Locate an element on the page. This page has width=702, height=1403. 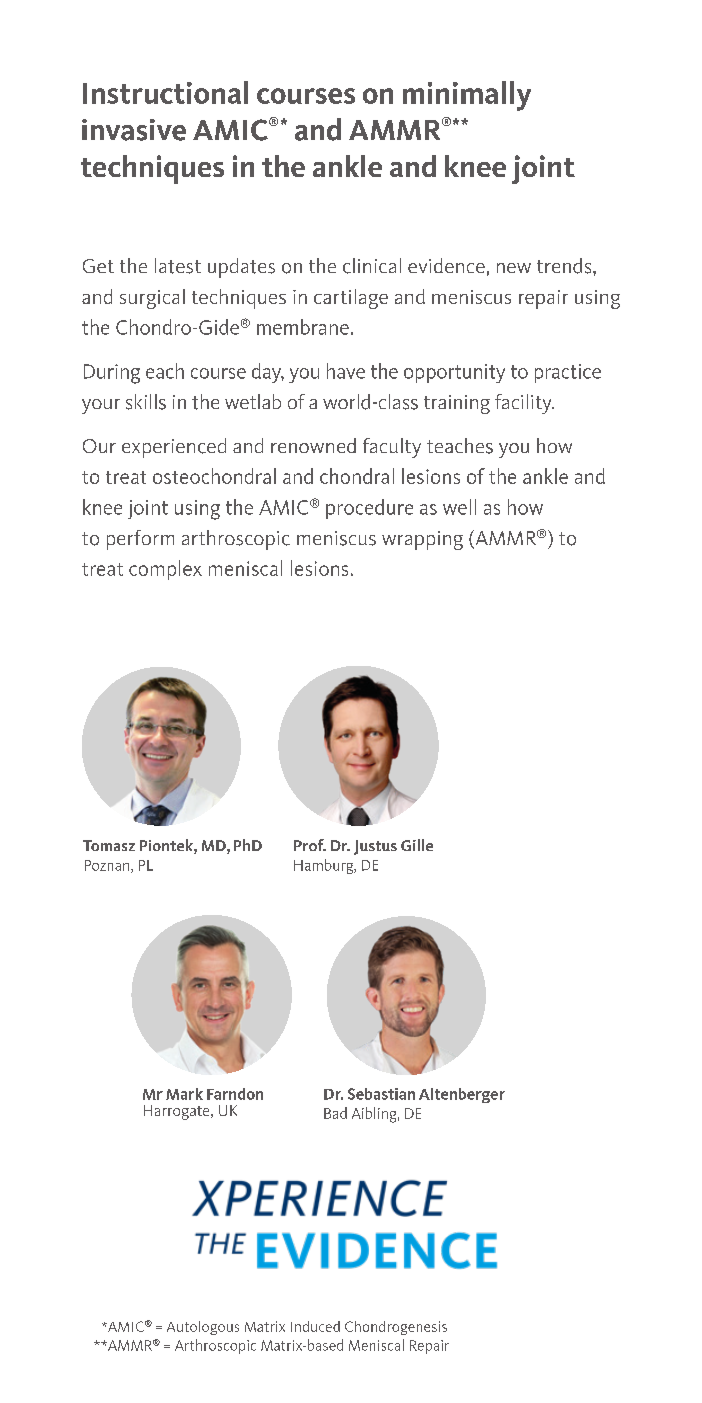
Autologous is located at coordinates (203, 1328).
